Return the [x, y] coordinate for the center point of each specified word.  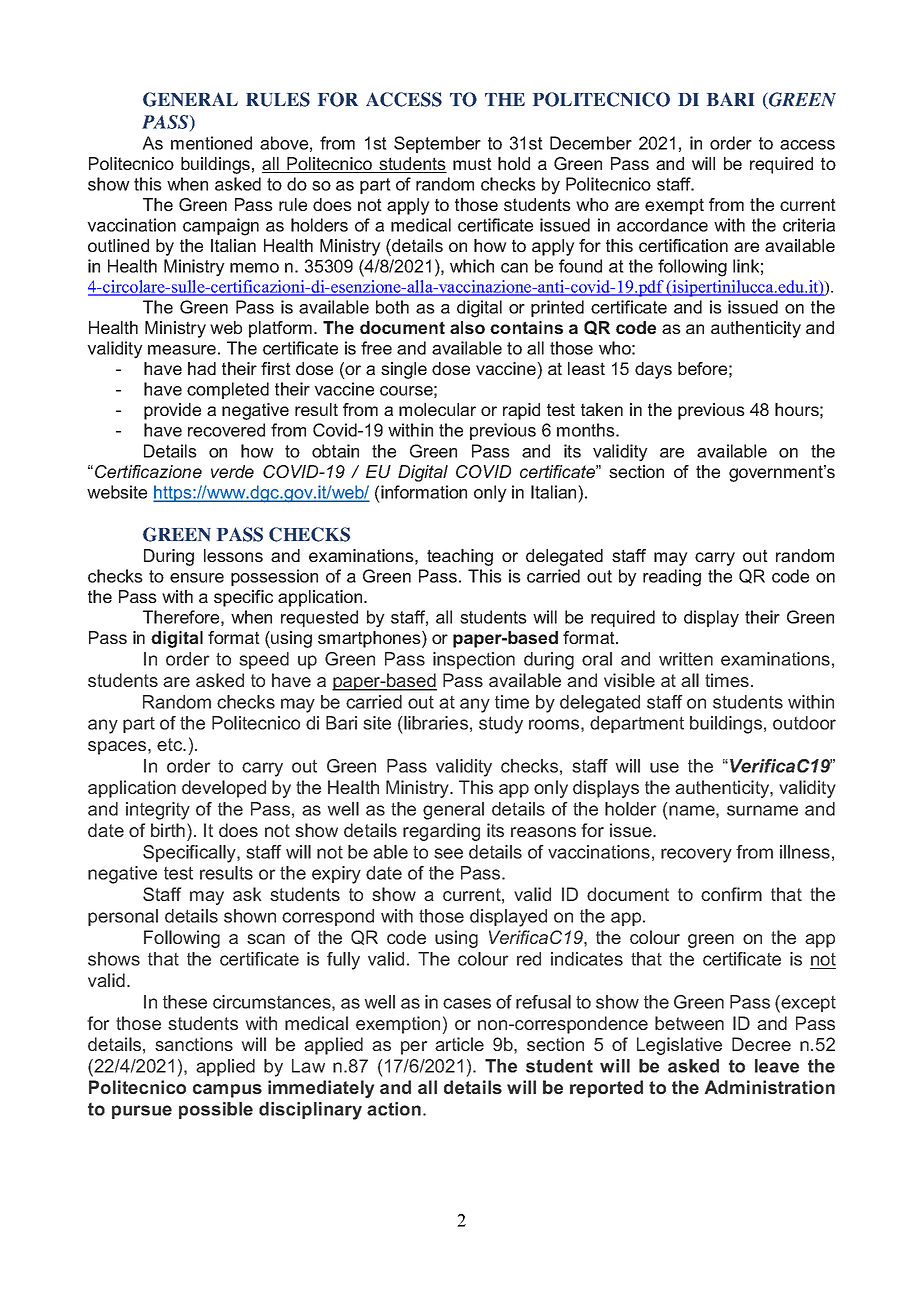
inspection [474, 660]
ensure [197, 578]
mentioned [211, 143]
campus [227, 1091]
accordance [662, 225]
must [472, 163]
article [459, 1044]
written [686, 659]
